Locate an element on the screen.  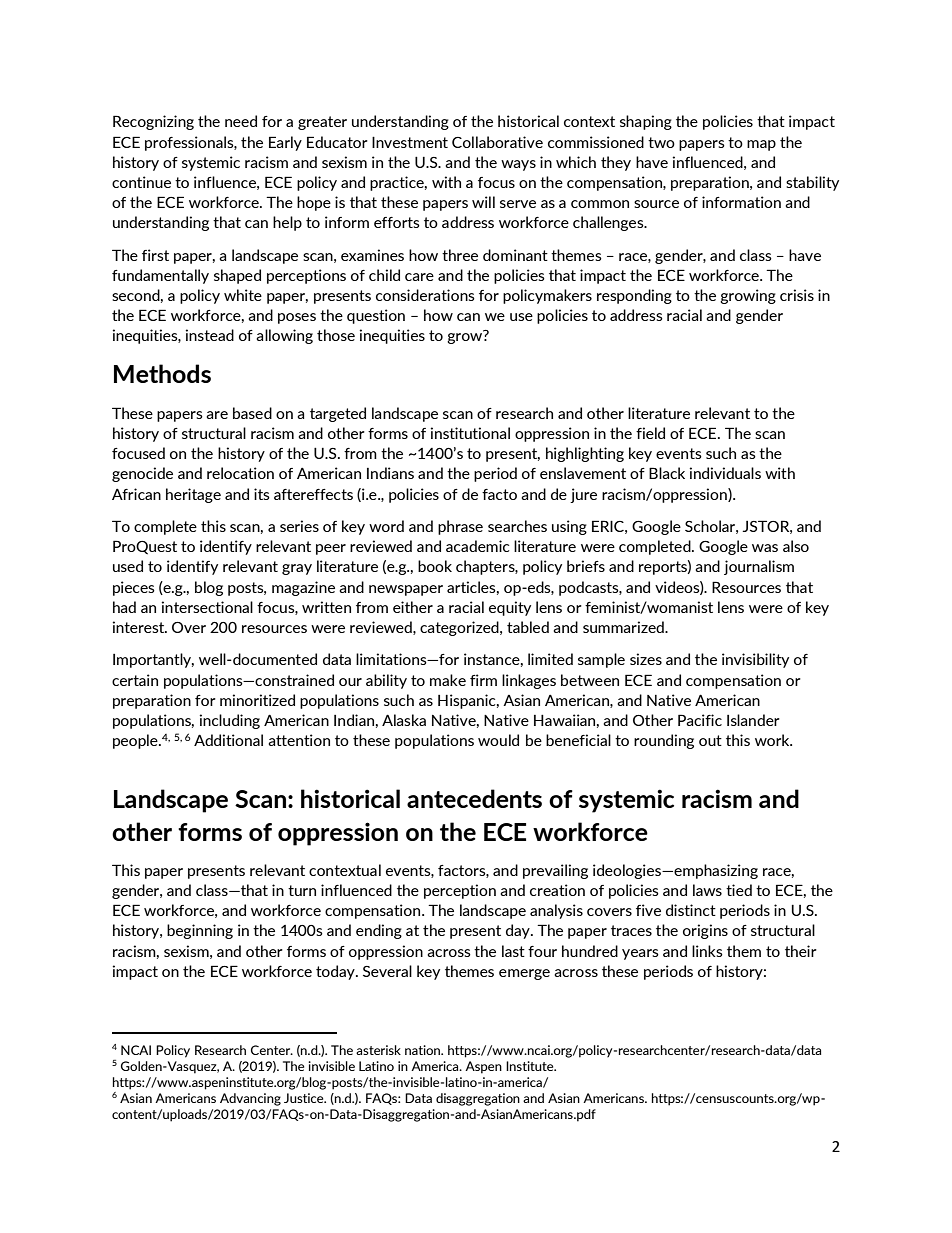
journalism is located at coordinates (759, 567).
